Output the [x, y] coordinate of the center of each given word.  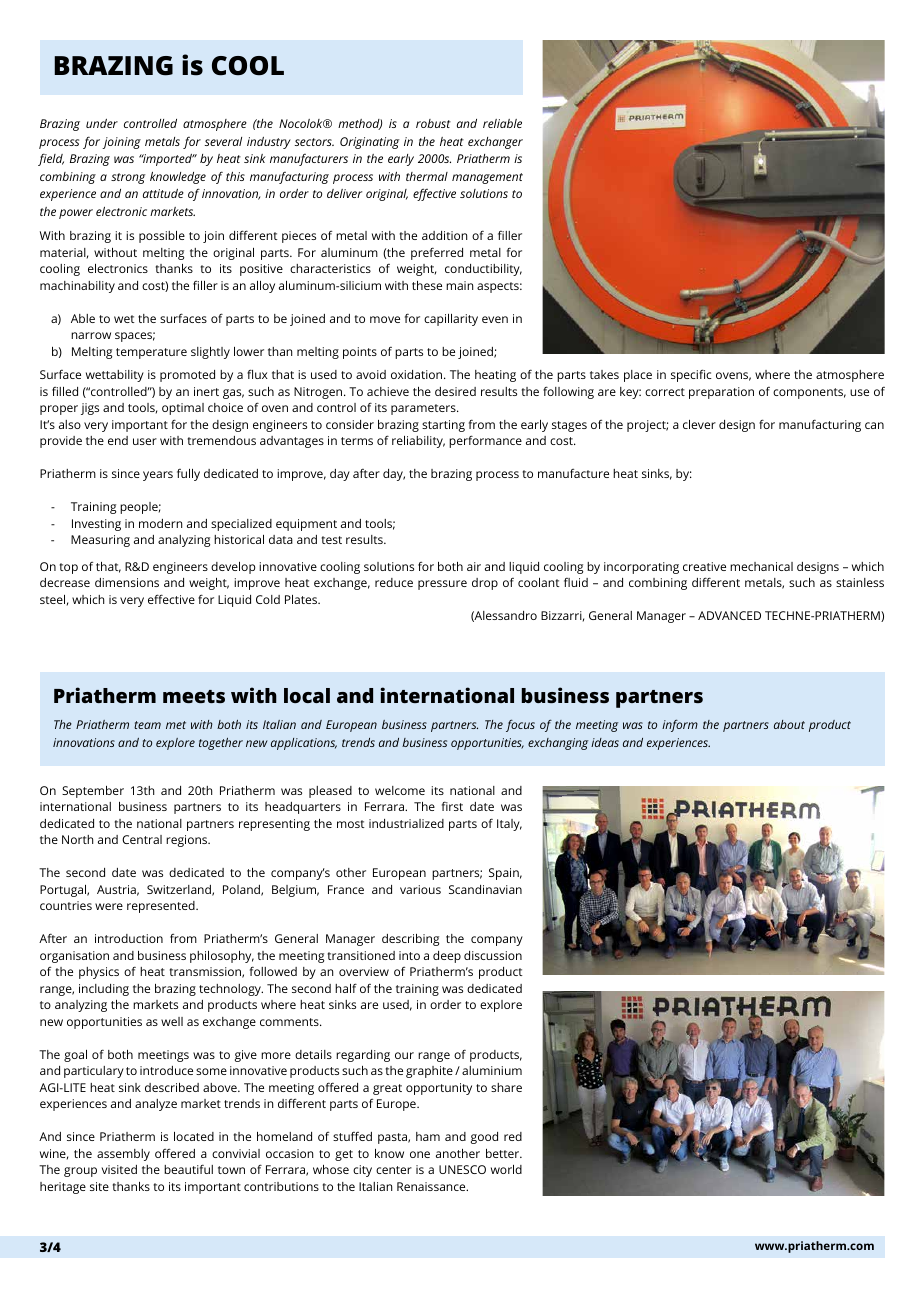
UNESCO [462, 1169]
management [487, 178]
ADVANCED [729, 615]
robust [433, 123]
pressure [442, 585]
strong [128, 178]
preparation [721, 393]
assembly [123, 1155]
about [789, 724]
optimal [183, 409]
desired [455, 391]
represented [162, 907]
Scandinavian [485, 889]
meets [194, 696]
